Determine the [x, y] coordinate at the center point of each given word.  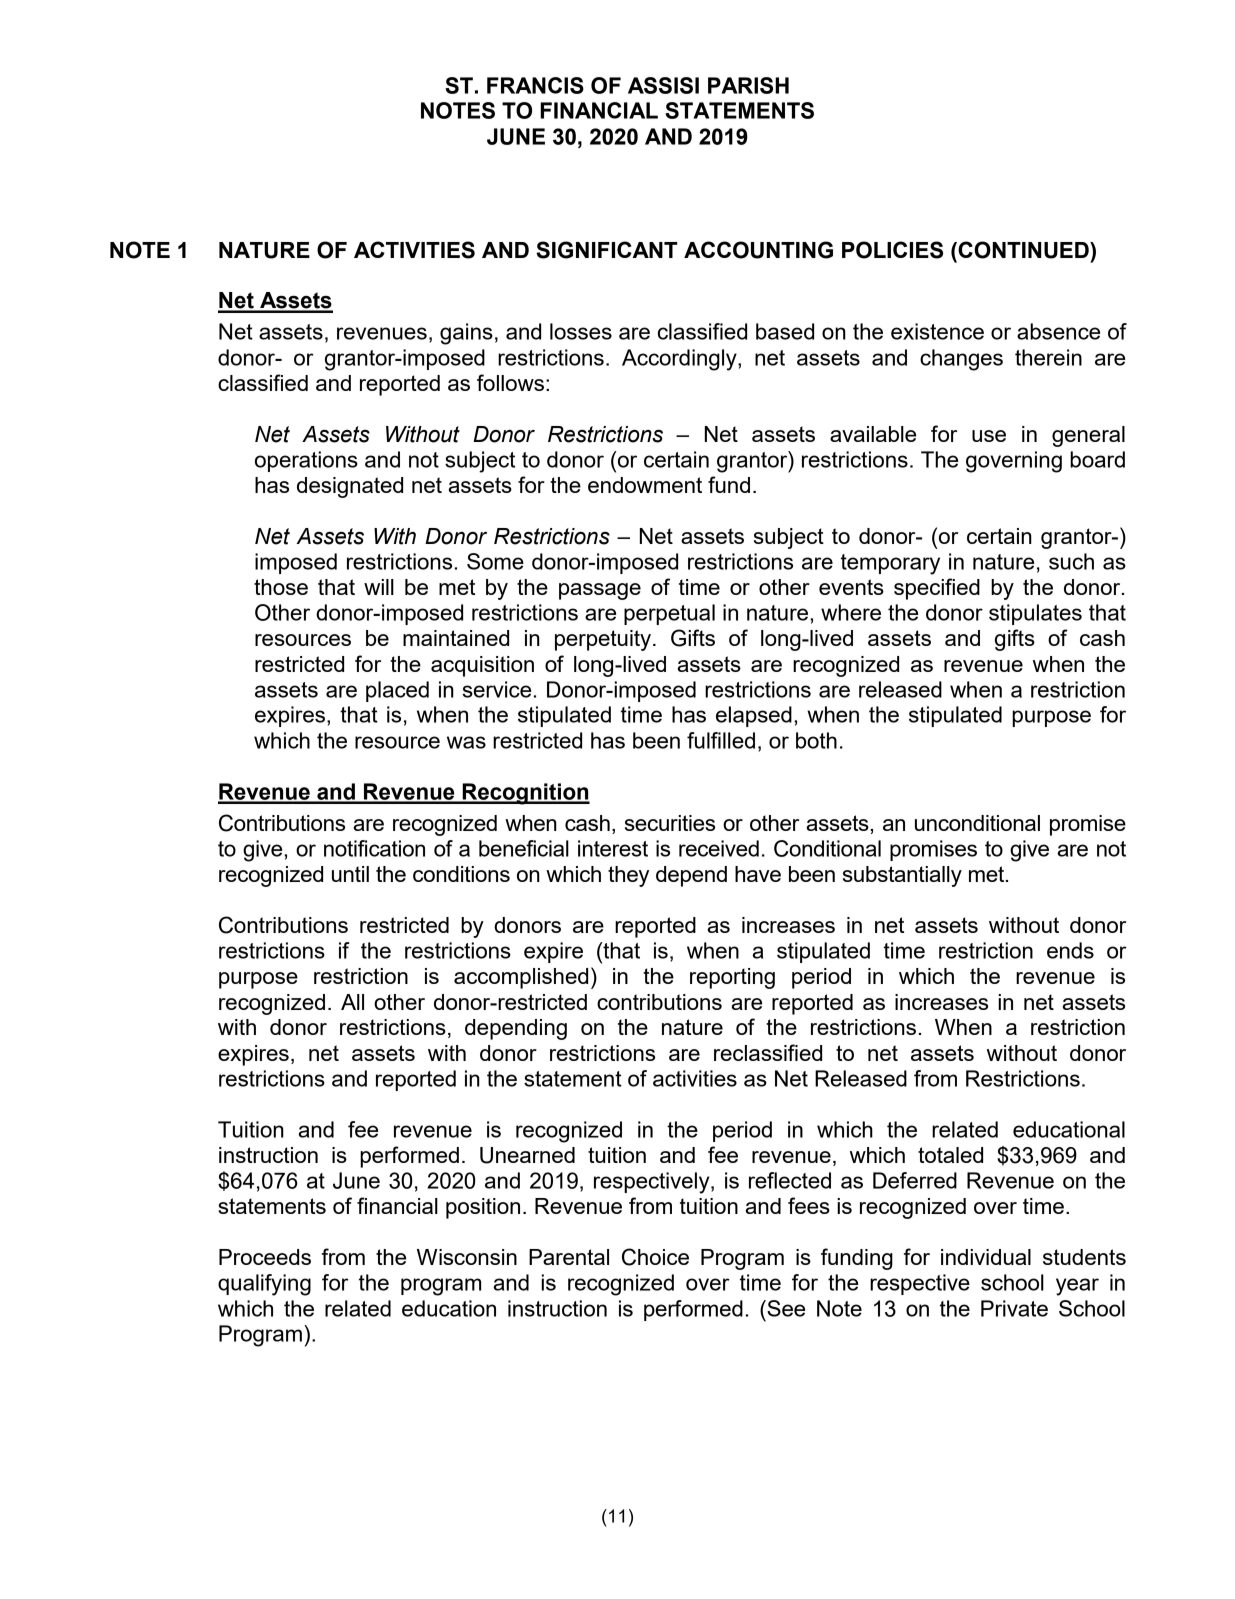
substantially [902, 876]
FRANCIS [535, 85]
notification [374, 848]
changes [961, 360]
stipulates [1035, 614]
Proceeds [265, 1257]
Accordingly [680, 360]
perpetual [669, 614]
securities [670, 823]
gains [466, 334]
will [379, 587]
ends [1070, 950]
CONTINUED [1023, 250]
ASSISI [663, 85]
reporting [732, 978]
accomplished [521, 978]
